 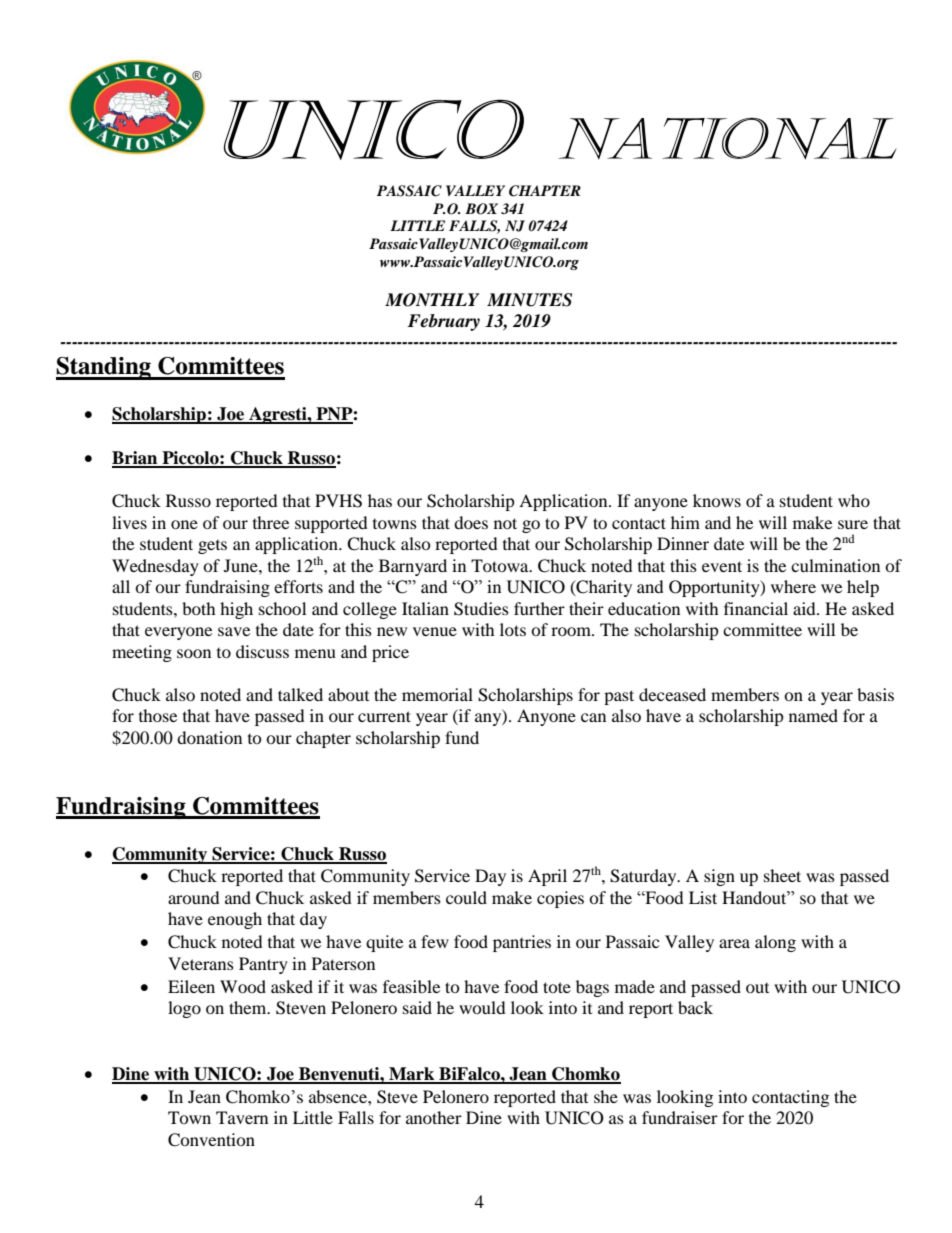 What do you see at coordinates (717, 500) in the document?
I see `knows` at bounding box center [717, 500].
